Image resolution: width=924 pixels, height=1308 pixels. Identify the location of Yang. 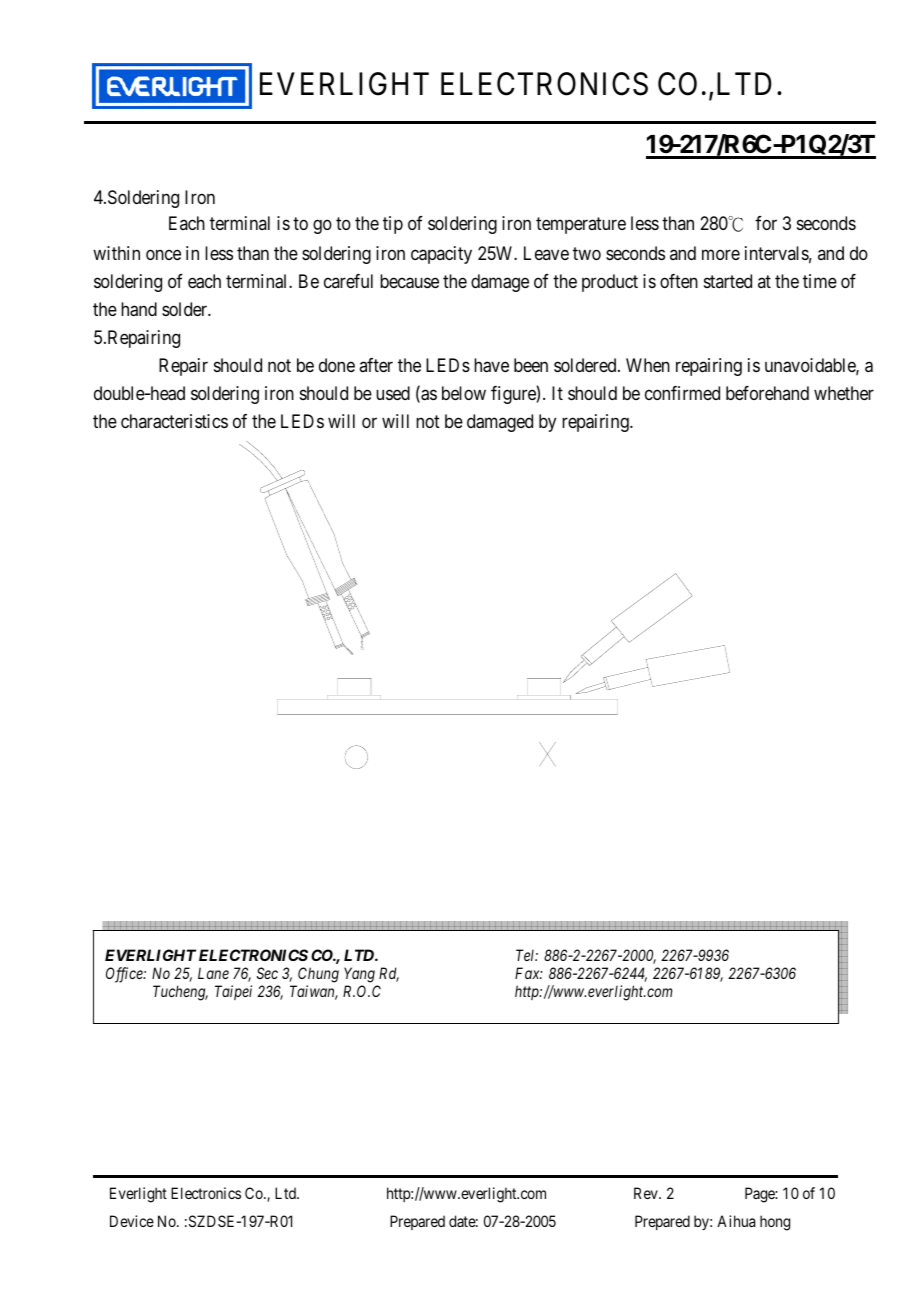
(359, 975).
